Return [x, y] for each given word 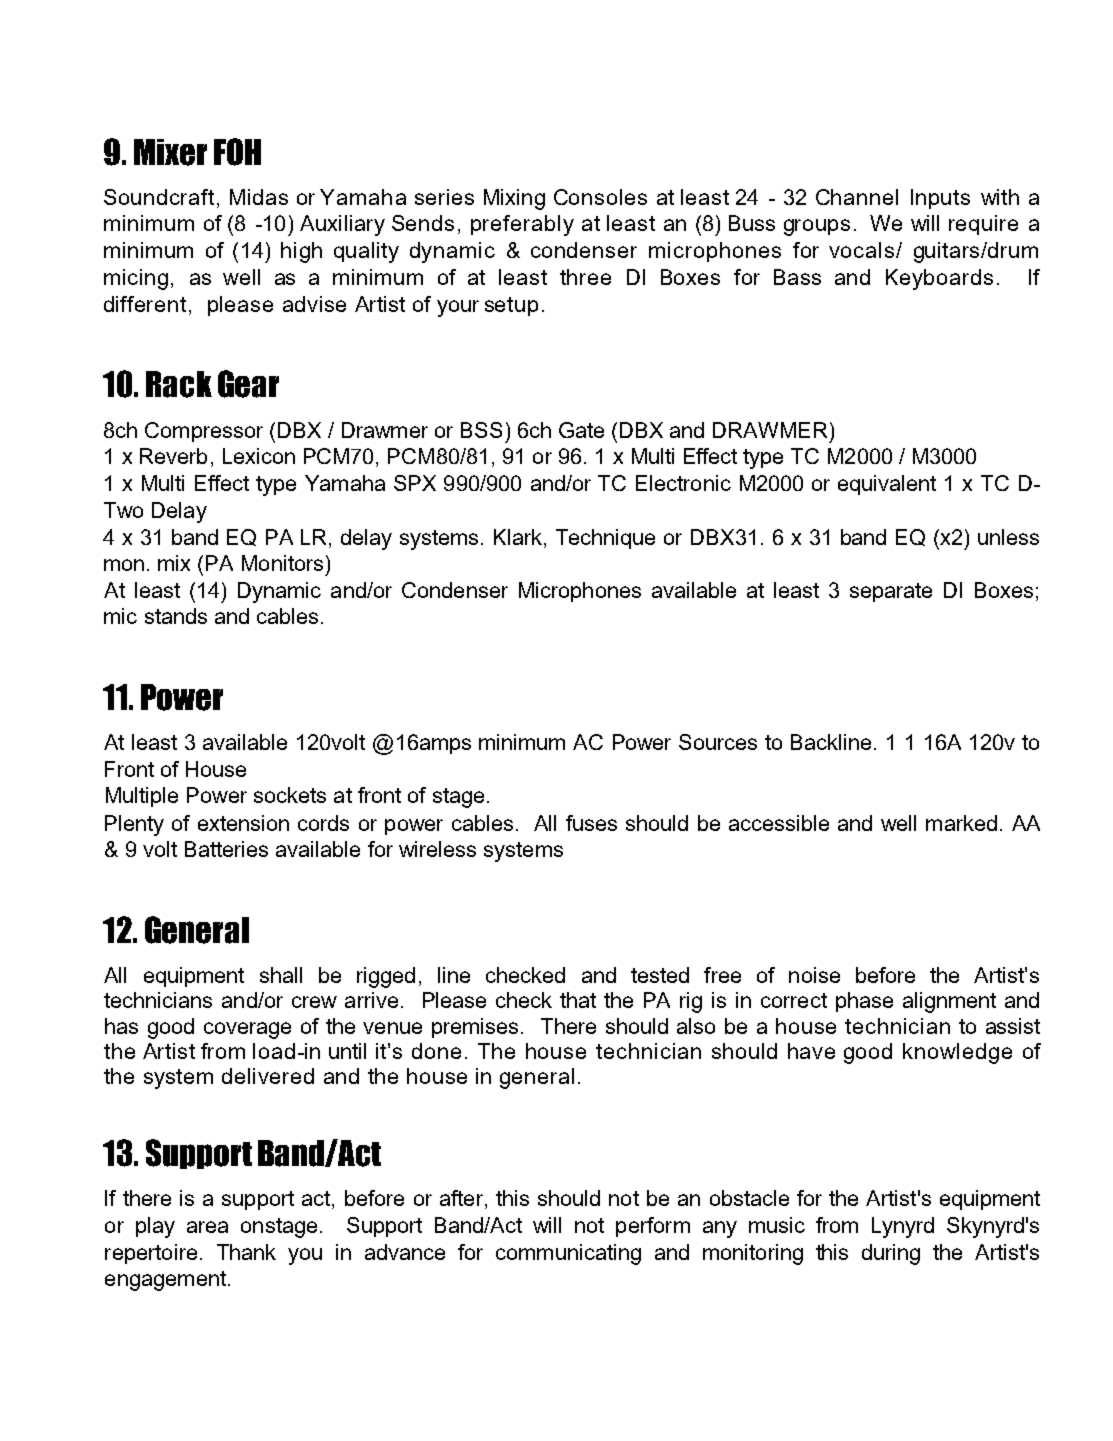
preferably [522, 225]
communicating [568, 1254]
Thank [246, 1252]
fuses [591, 823]
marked [961, 823]
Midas [259, 197]
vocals [861, 250]
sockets [290, 795]
